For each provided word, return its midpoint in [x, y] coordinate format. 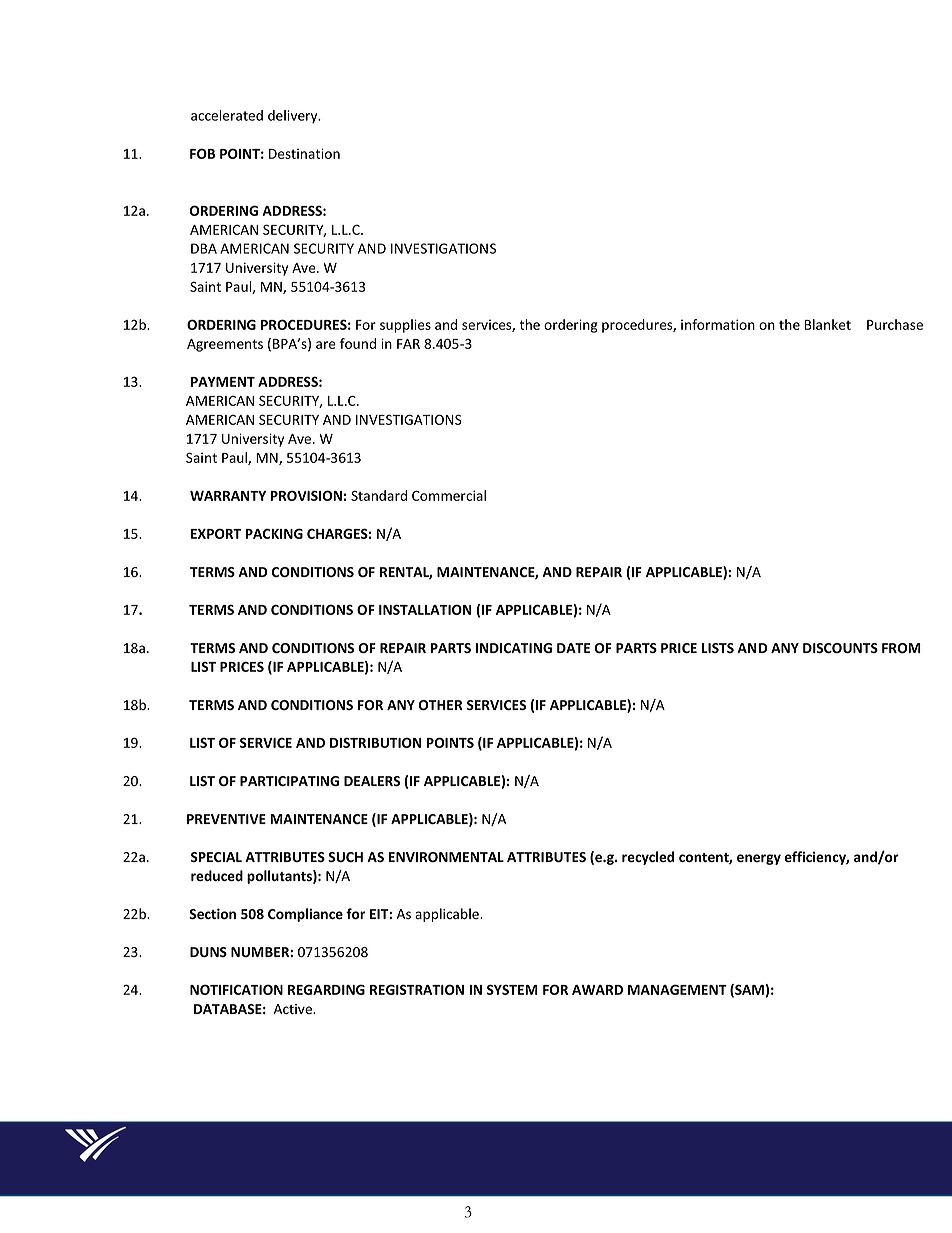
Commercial [449, 495]
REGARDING [326, 989]
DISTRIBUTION [375, 742]
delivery [294, 117]
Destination [304, 153]
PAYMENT [223, 382]
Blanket [827, 324]
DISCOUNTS [840, 648]
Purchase [895, 324]
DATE [573, 648]
